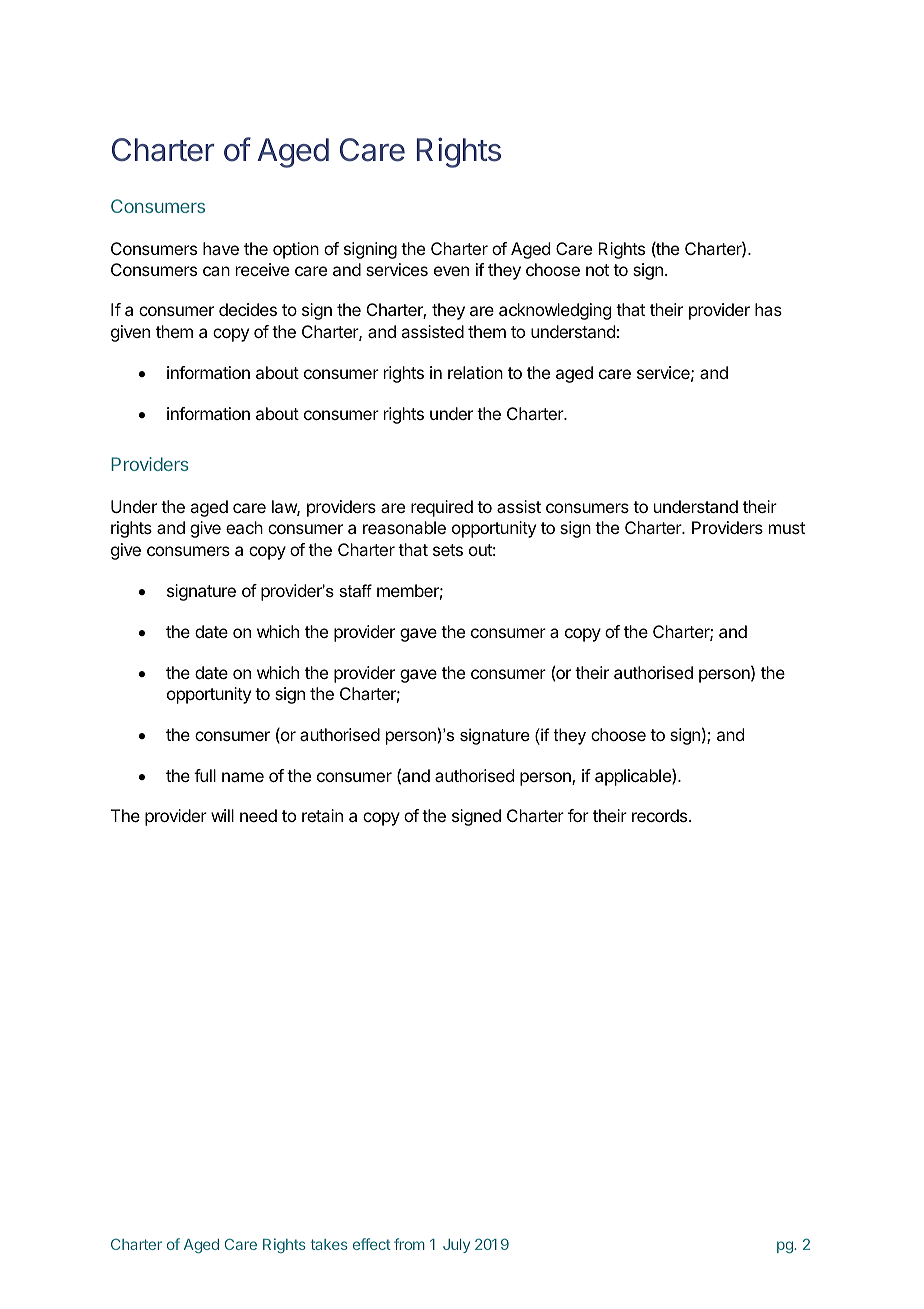 The height and width of the screenshot is (1309, 924). I want to click on name, so click(243, 777).
